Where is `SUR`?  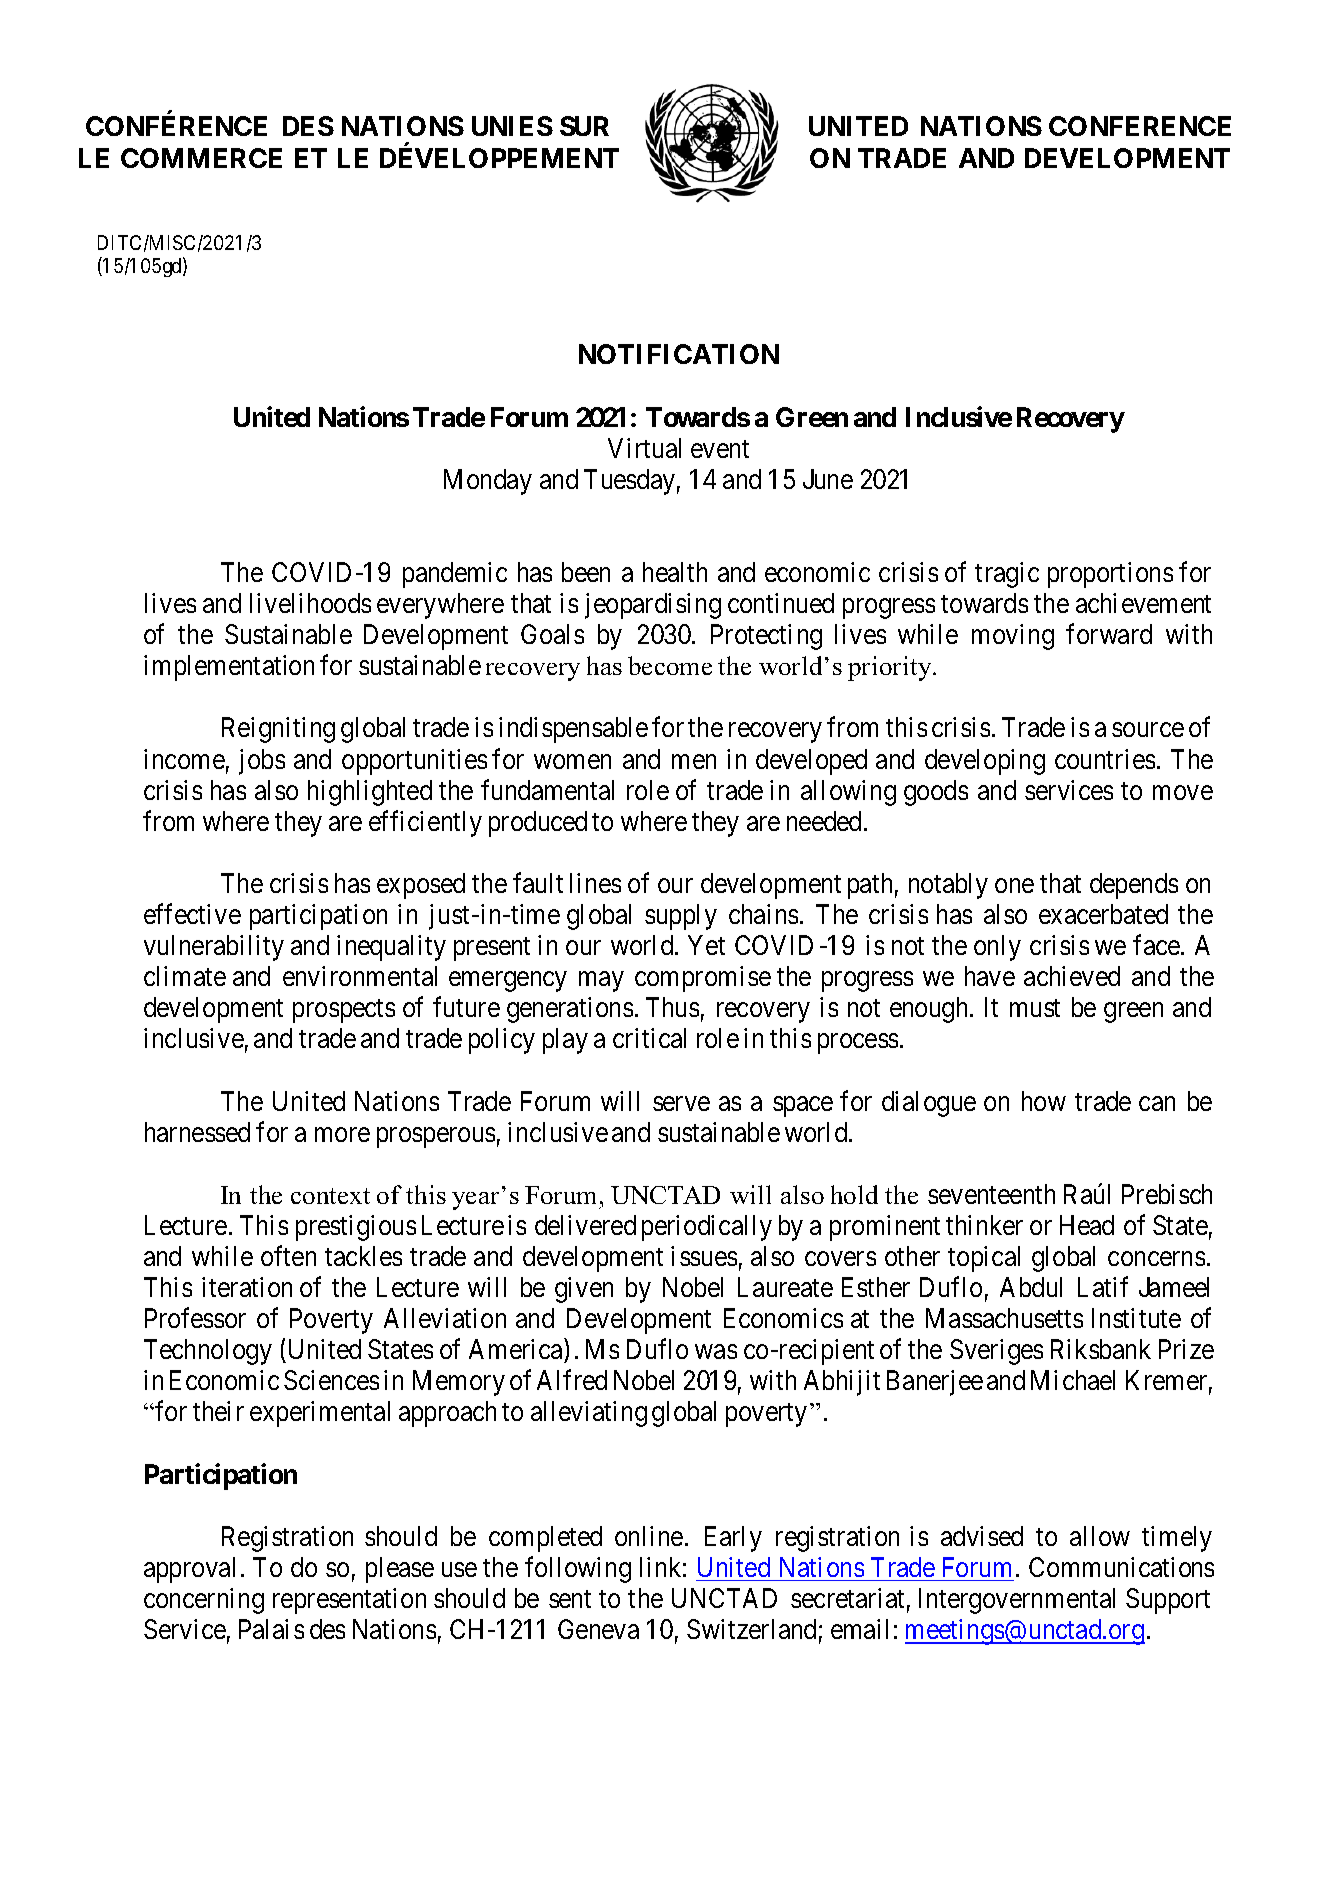 SUR is located at coordinates (584, 126).
